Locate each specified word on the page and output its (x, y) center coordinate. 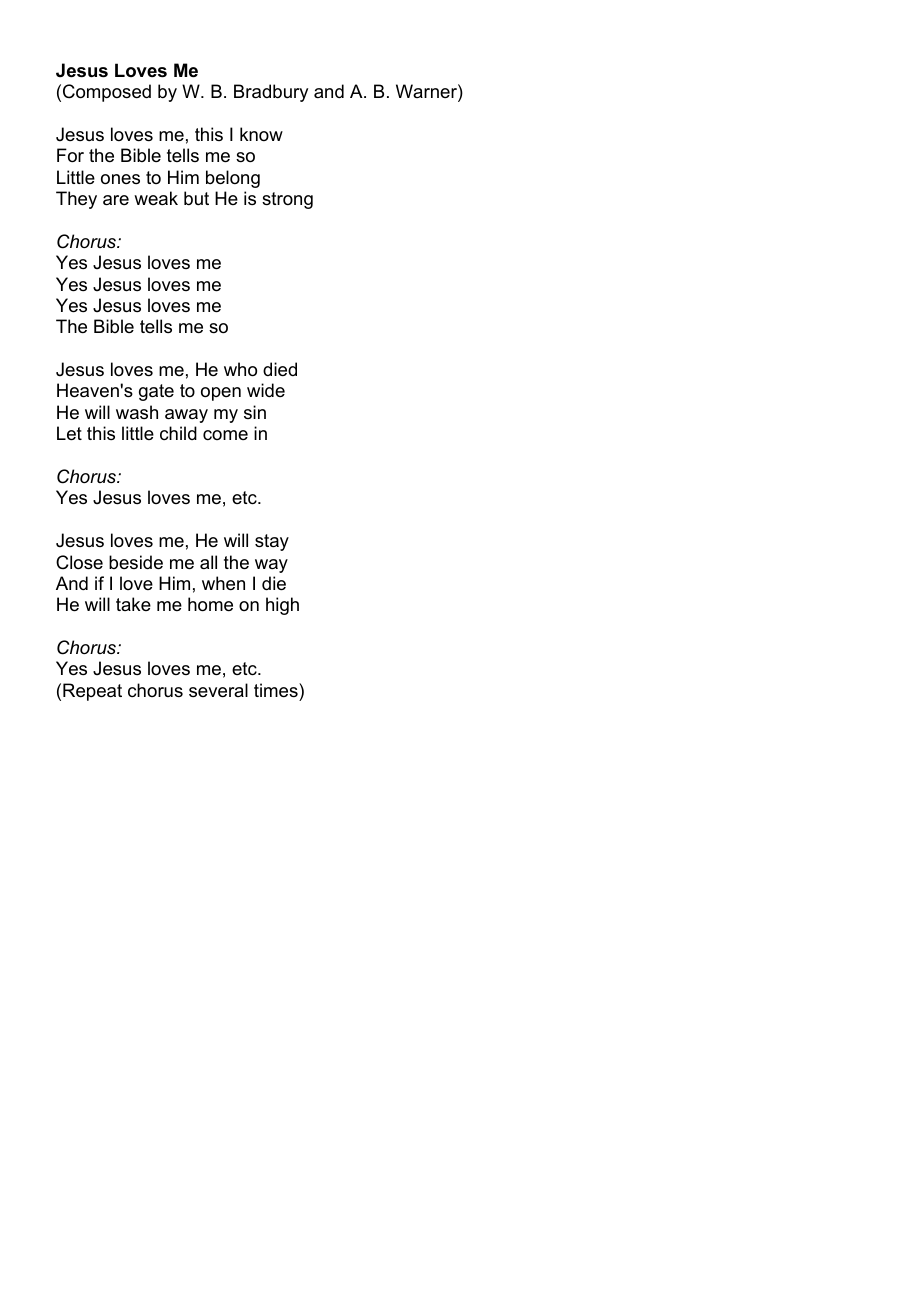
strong (287, 200)
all (208, 562)
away (186, 416)
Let (69, 433)
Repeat (92, 692)
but (196, 198)
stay (272, 542)
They (76, 200)
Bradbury (271, 93)
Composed (107, 93)
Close (79, 562)
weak (156, 198)
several (218, 690)
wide (266, 390)
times (277, 690)
